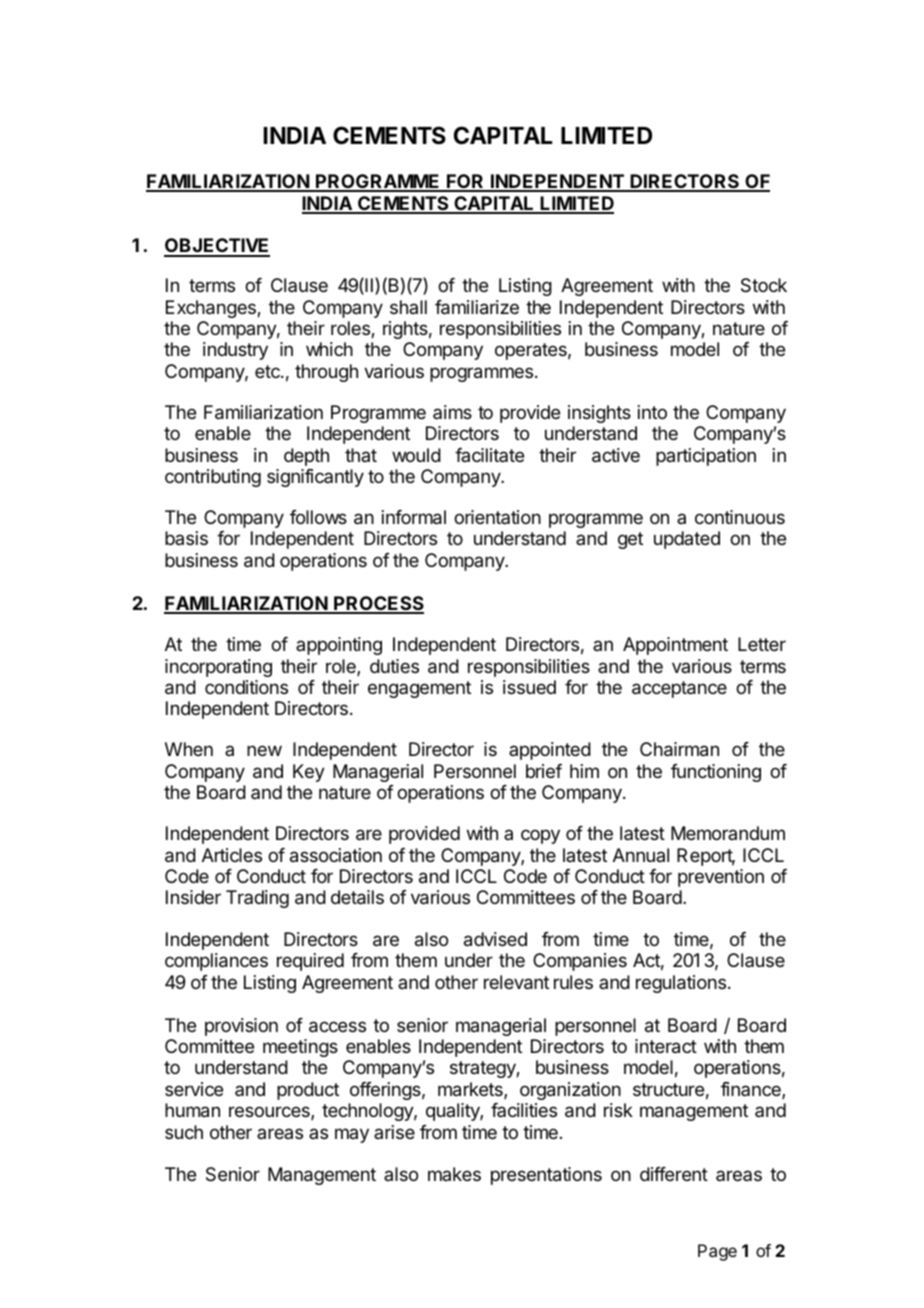 The width and height of the screenshot is (924, 1308). What do you see at coordinates (217, 247) in the screenshot?
I see `OBJECTIVE` at bounding box center [217, 247].
